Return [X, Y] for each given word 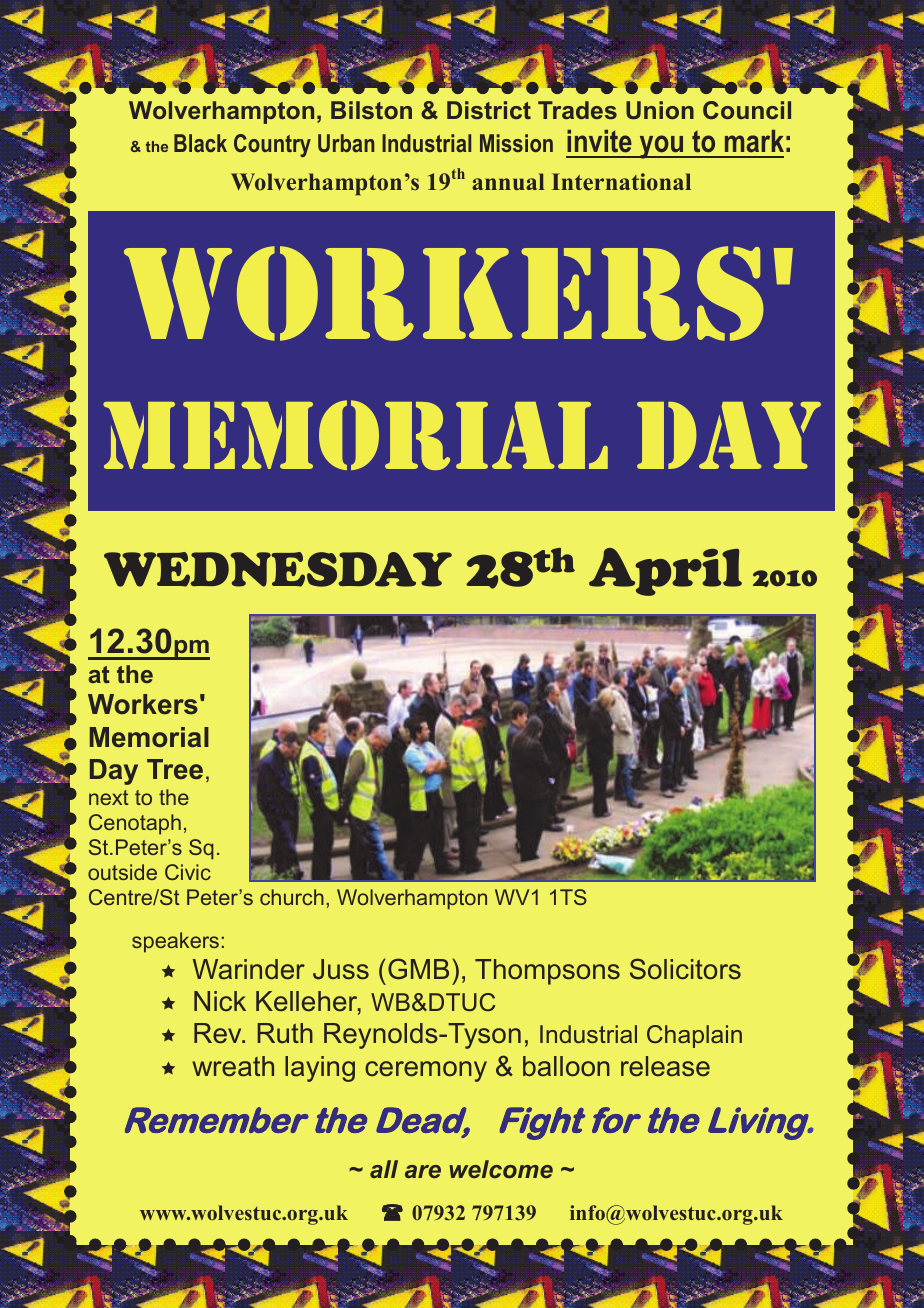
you [661, 147]
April [665, 572]
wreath [233, 1066]
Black [200, 143]
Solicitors [685, 969]
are [423, 1171]
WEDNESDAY [278, 569]
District [489, 110]
